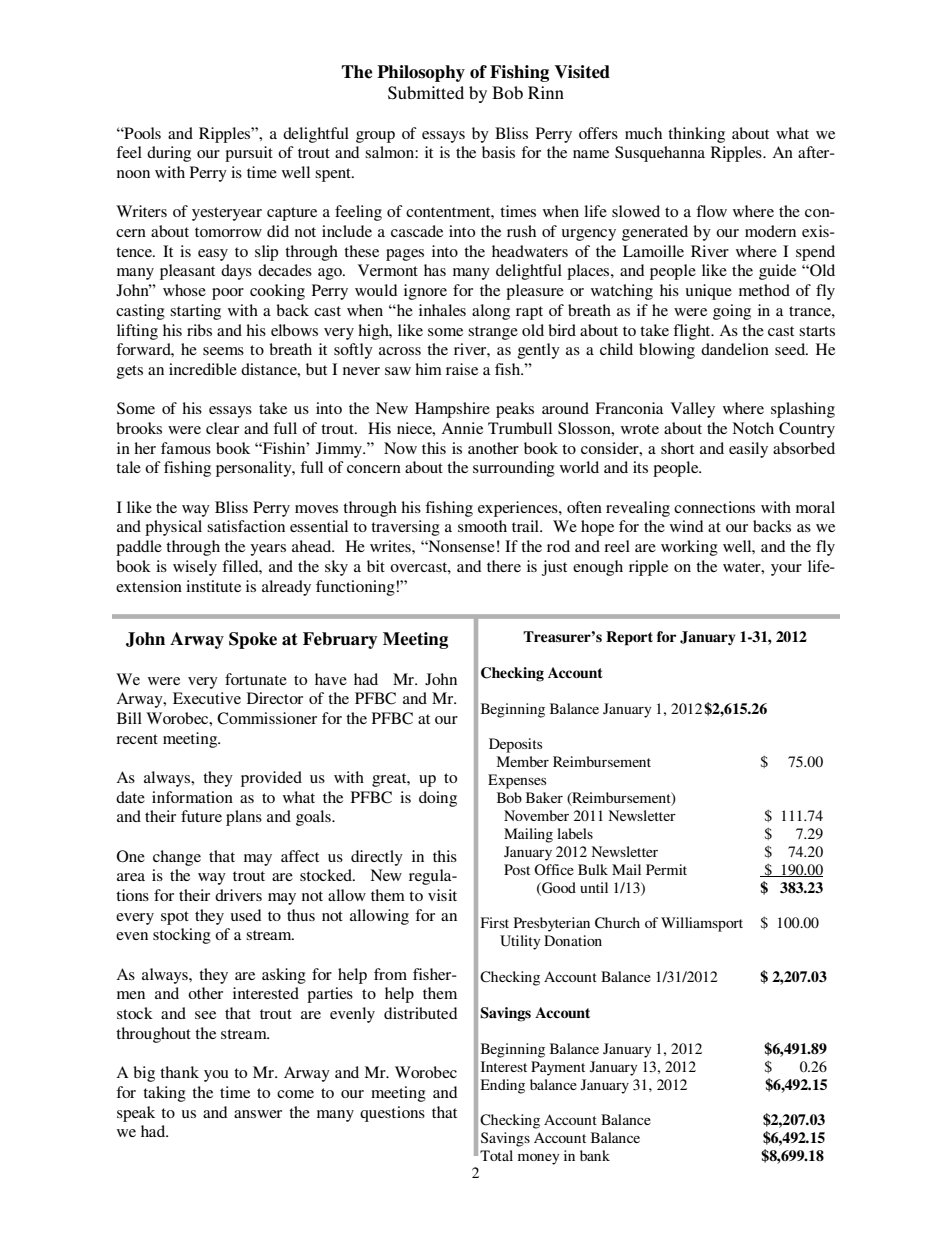 Image resolution: width=952 pixels, height=1233 pixels. I want to click on bank, so click(595, 1155).
